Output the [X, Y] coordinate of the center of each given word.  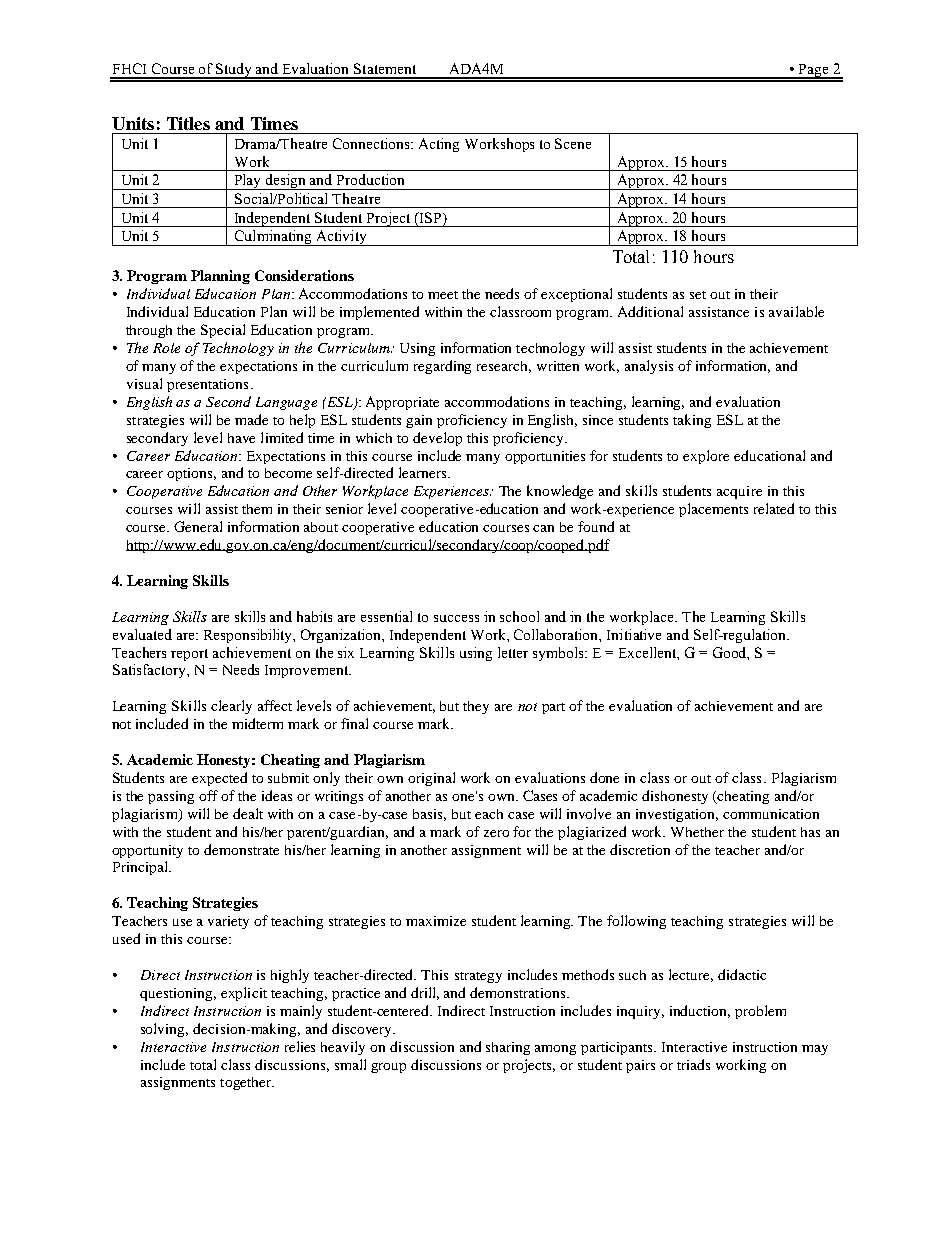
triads [693, 1064]
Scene [573, 143]
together [247, 1083]
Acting [439, 145]
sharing [508, 1048]
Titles [188, 123]
